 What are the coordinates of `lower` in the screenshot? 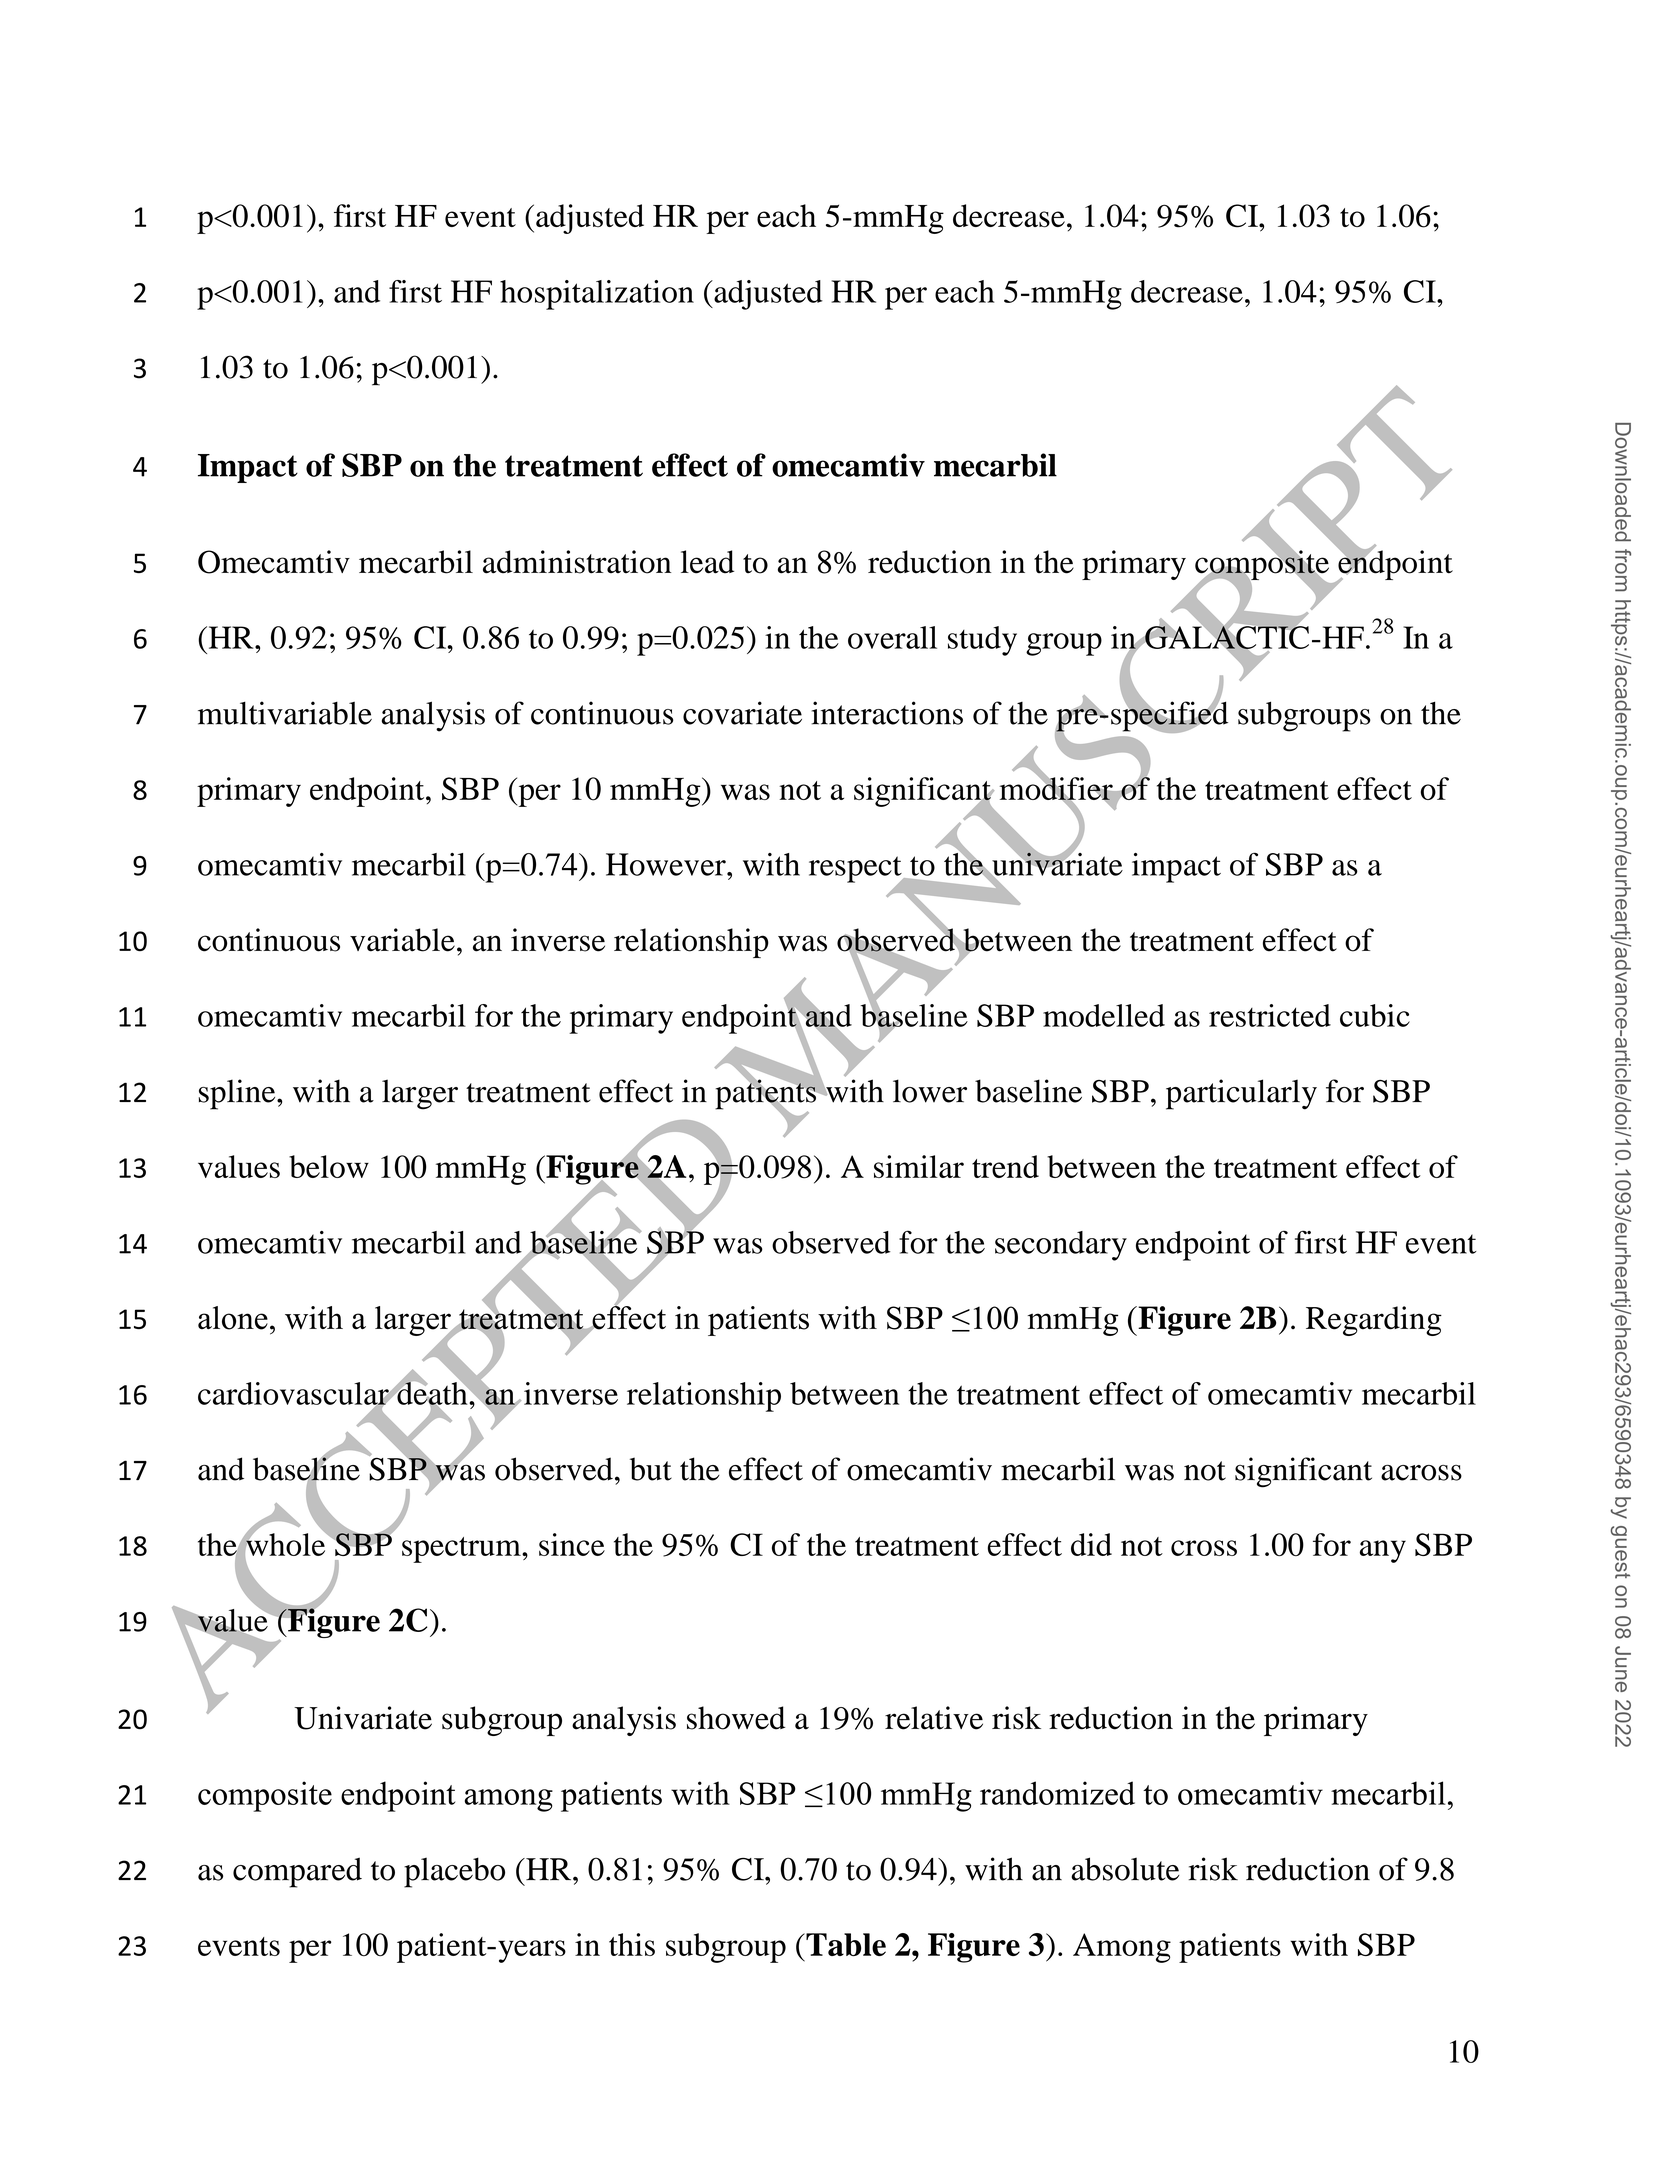 It's located at (930, 1091).
